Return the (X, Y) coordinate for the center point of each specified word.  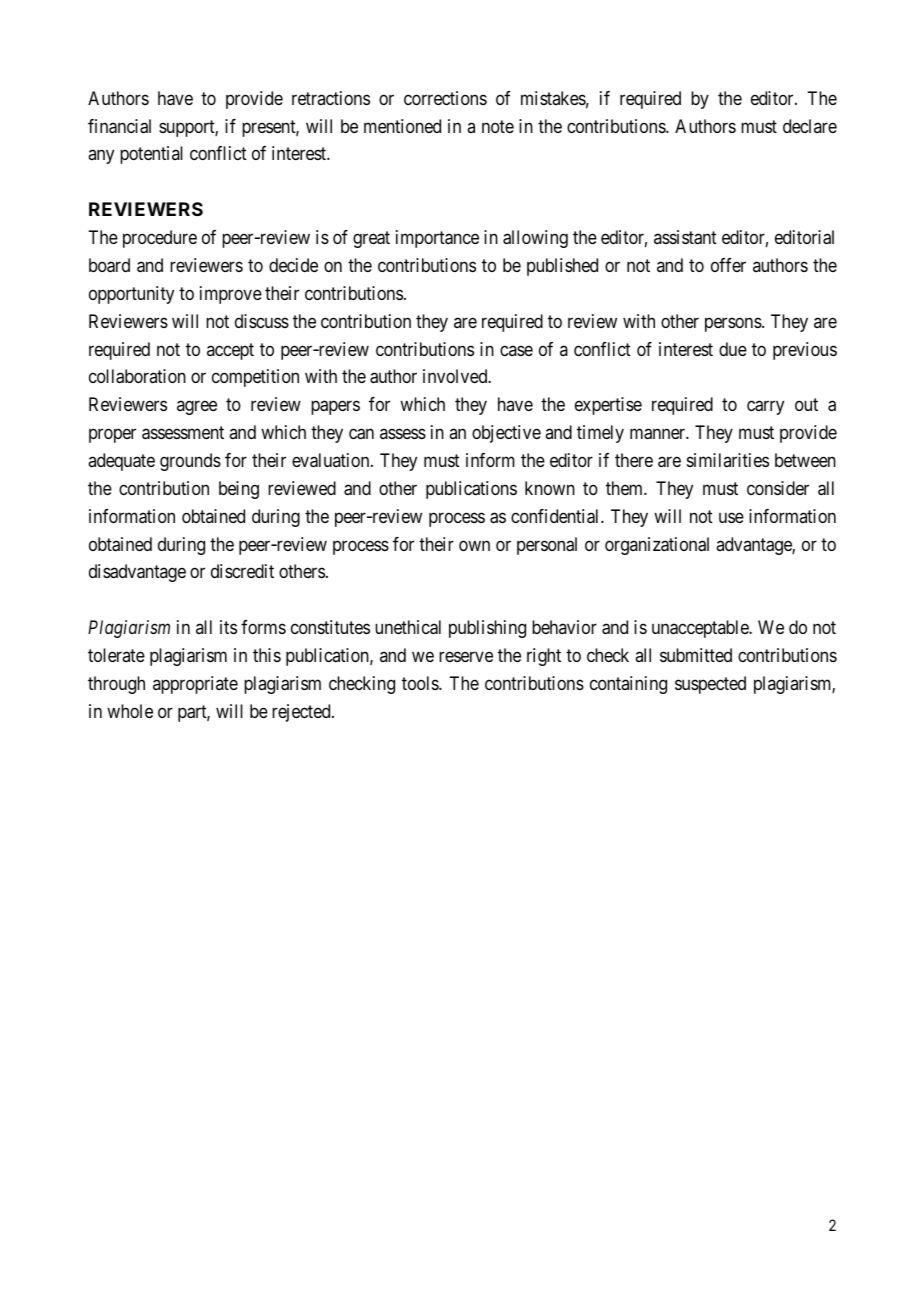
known (550, 488)
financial (119, 126)
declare (810, 126)
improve (231, 295)
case (516, 350)
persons (733, 324)
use (731, 517)
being (239, 490)
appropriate (195, 685)
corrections (445, 98)
